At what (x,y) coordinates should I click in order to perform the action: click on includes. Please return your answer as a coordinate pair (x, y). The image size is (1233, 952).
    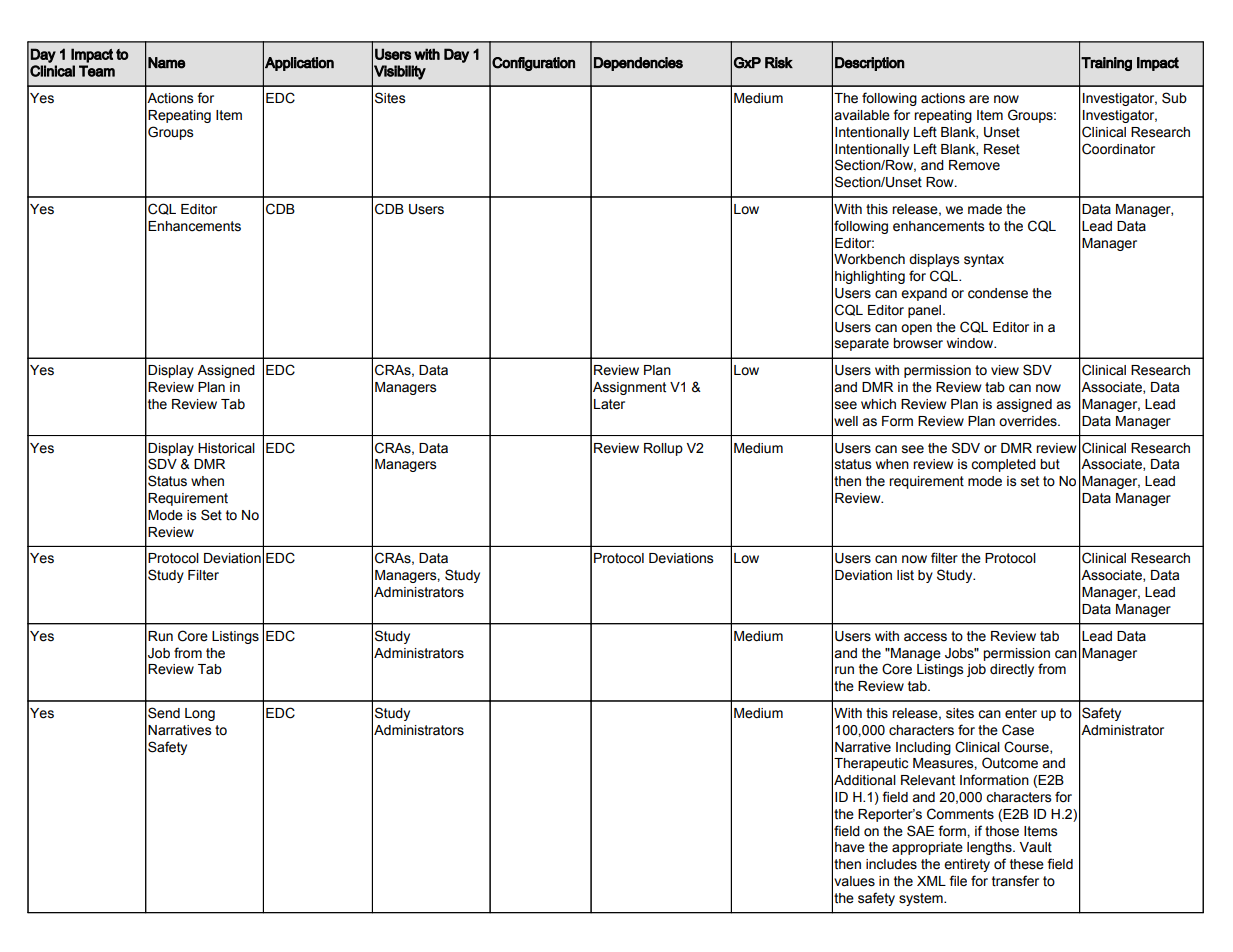
    Looking at the image, I should click on (891, 864).
